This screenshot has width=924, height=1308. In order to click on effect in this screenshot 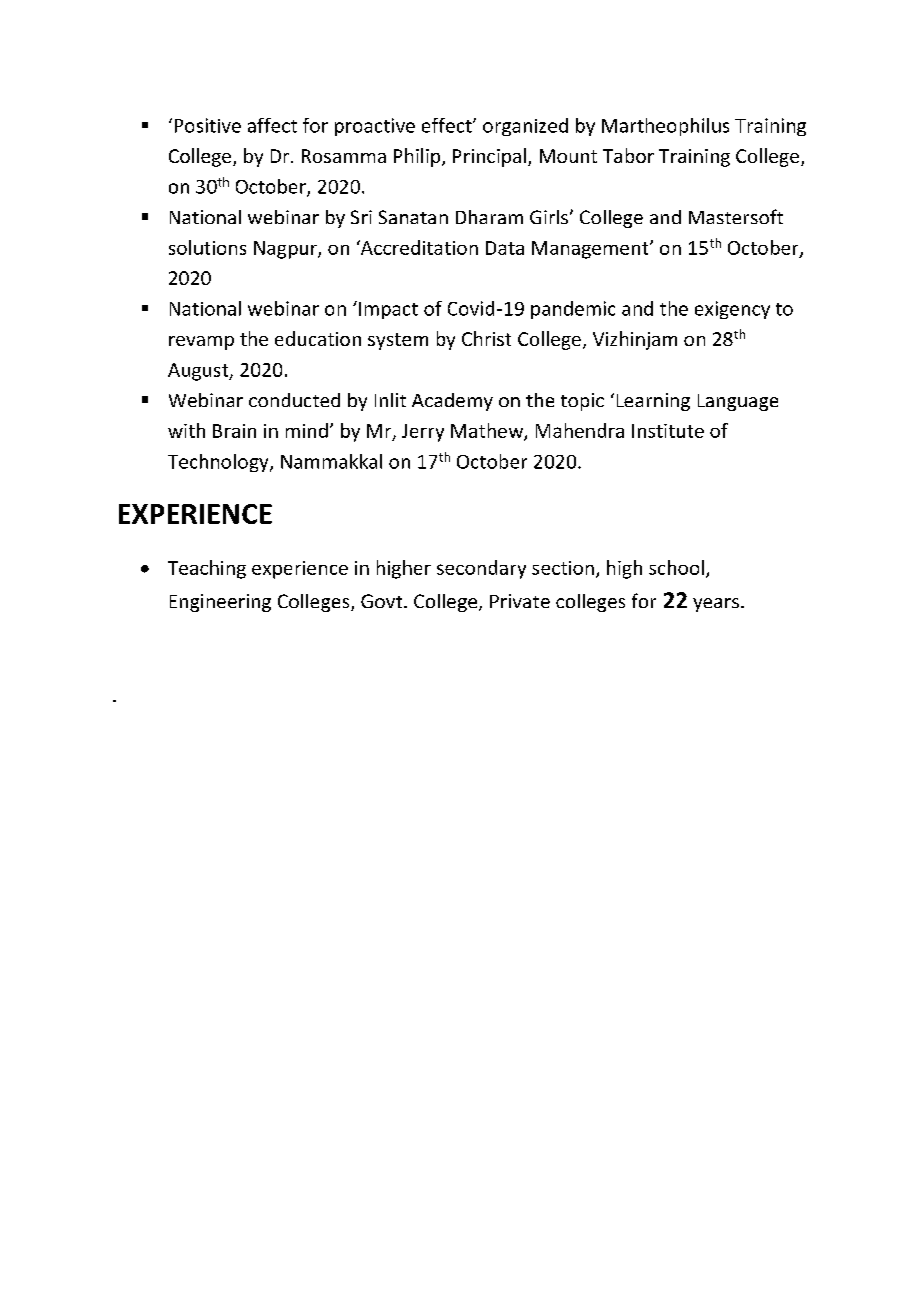, I will do `click(448, 125)`.
